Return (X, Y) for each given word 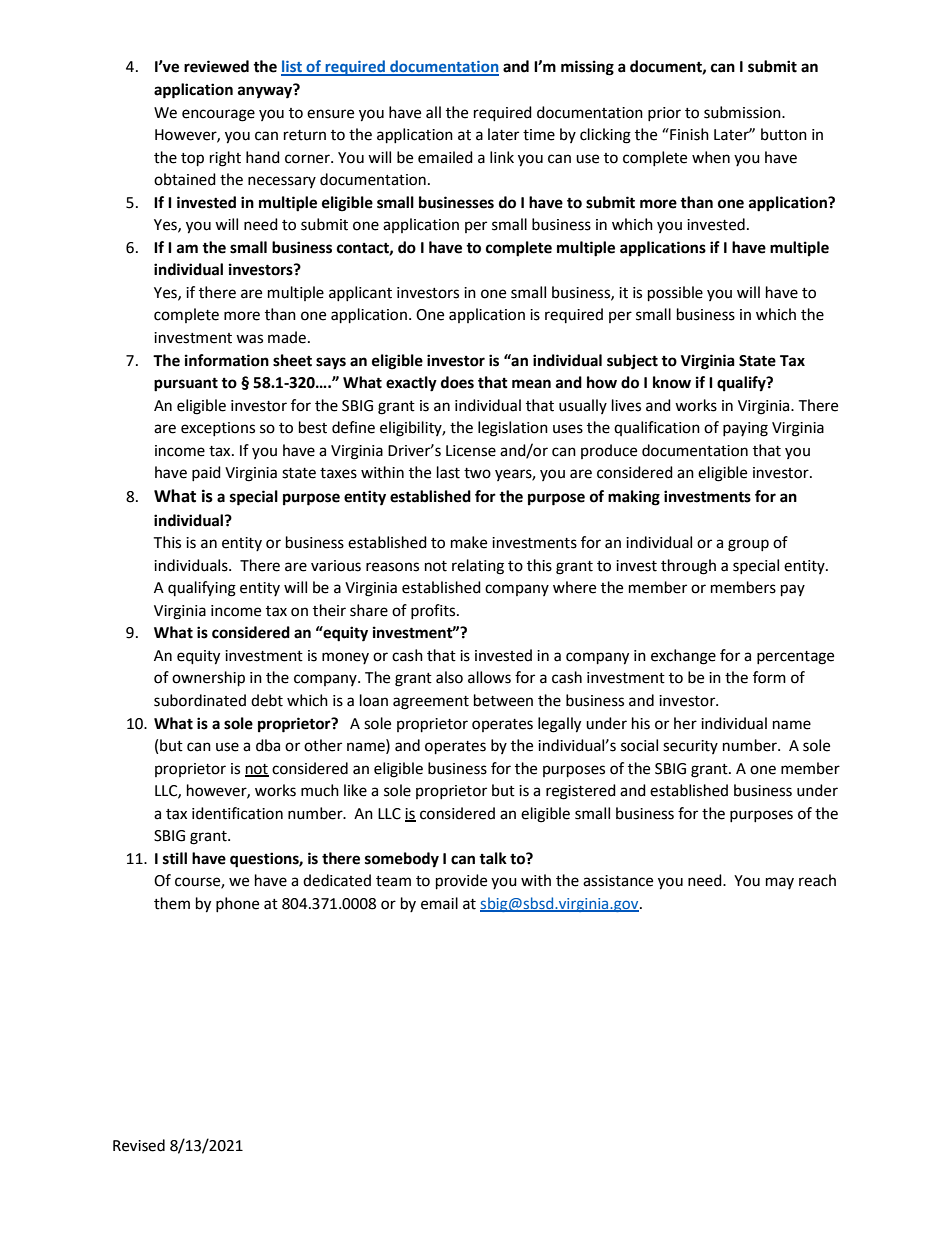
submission (743, 112)
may (780, 883)
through (688, 567)
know (672, 382)
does (457, 382)
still (175, 858)
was (249, 339)
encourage (218, 115)
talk (493, 858)
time (539, 135)
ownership (208, 679)
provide (461, 882)
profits (434, 611)
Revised (139, 1145)
